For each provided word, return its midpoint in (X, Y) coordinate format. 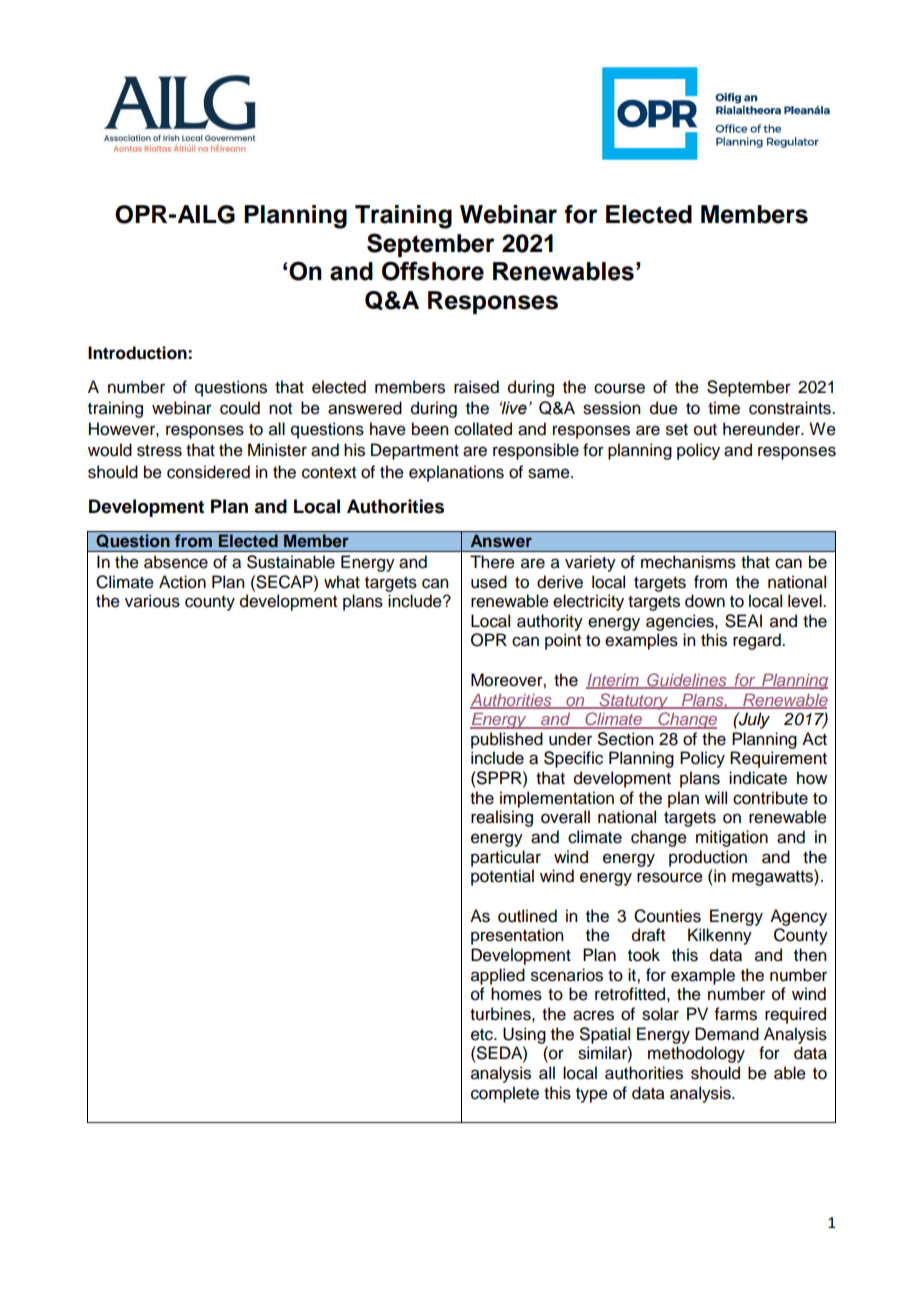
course (619, 388)
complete (505, 1094)
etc (483, 1035)
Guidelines (687, 681)
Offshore (433, 271)
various (152, 601)
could (240, 408)
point (563, 641)
